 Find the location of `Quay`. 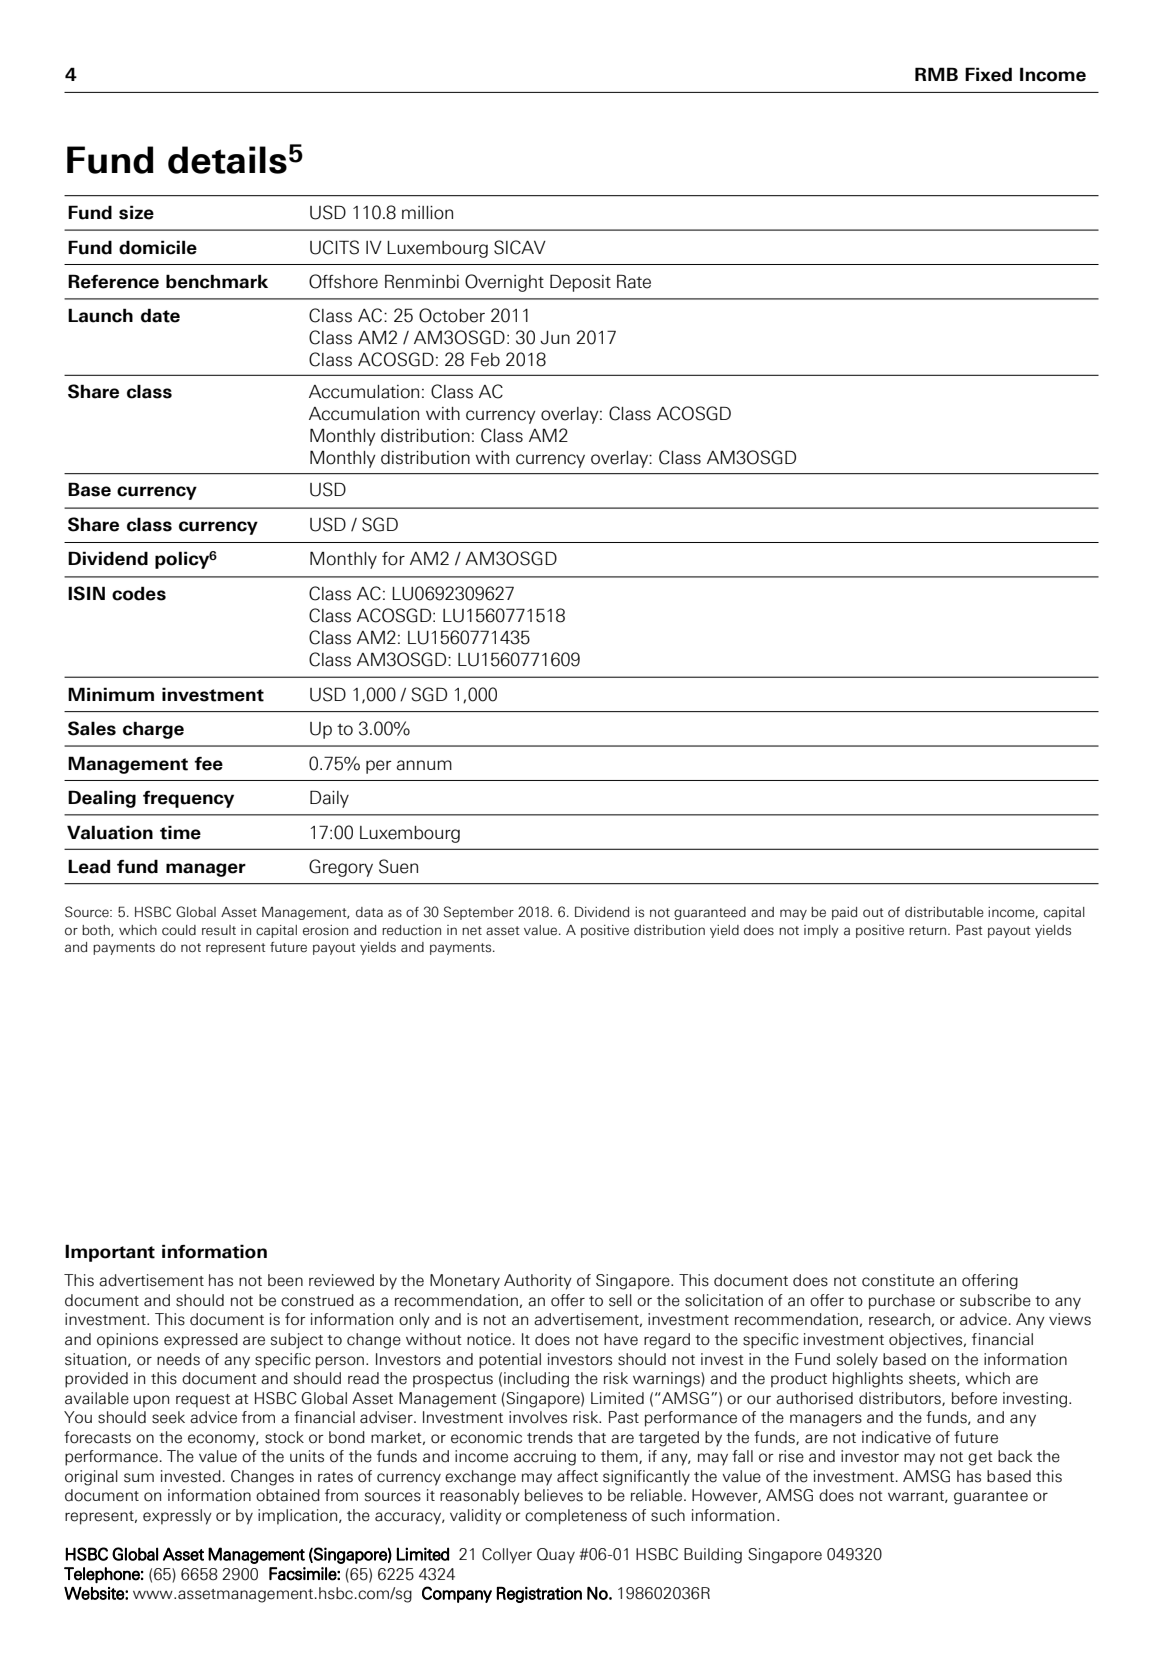

Quay is located at coordinates (556, 1556).
